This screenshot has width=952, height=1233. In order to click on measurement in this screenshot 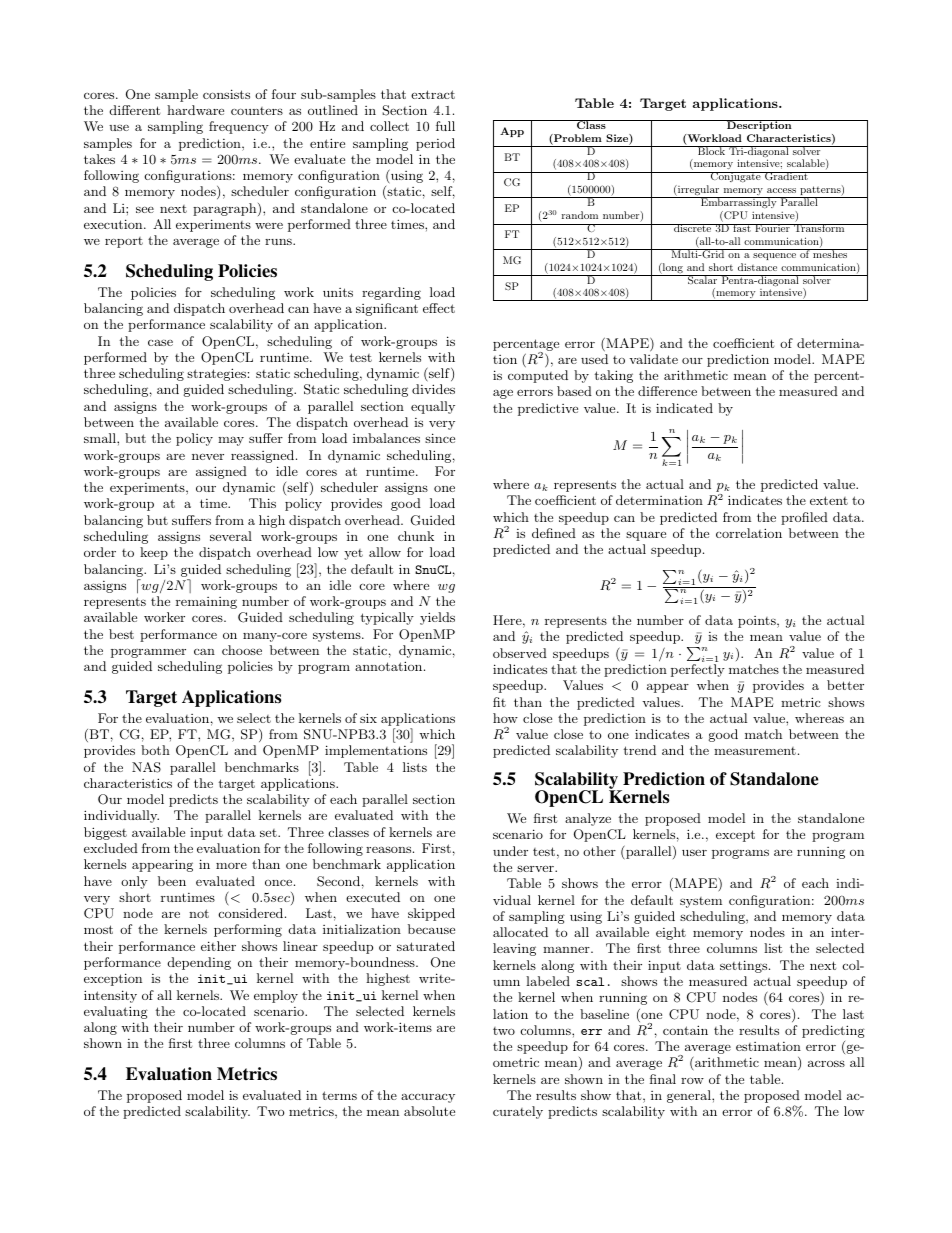, I will do `click(755, 751)`.
